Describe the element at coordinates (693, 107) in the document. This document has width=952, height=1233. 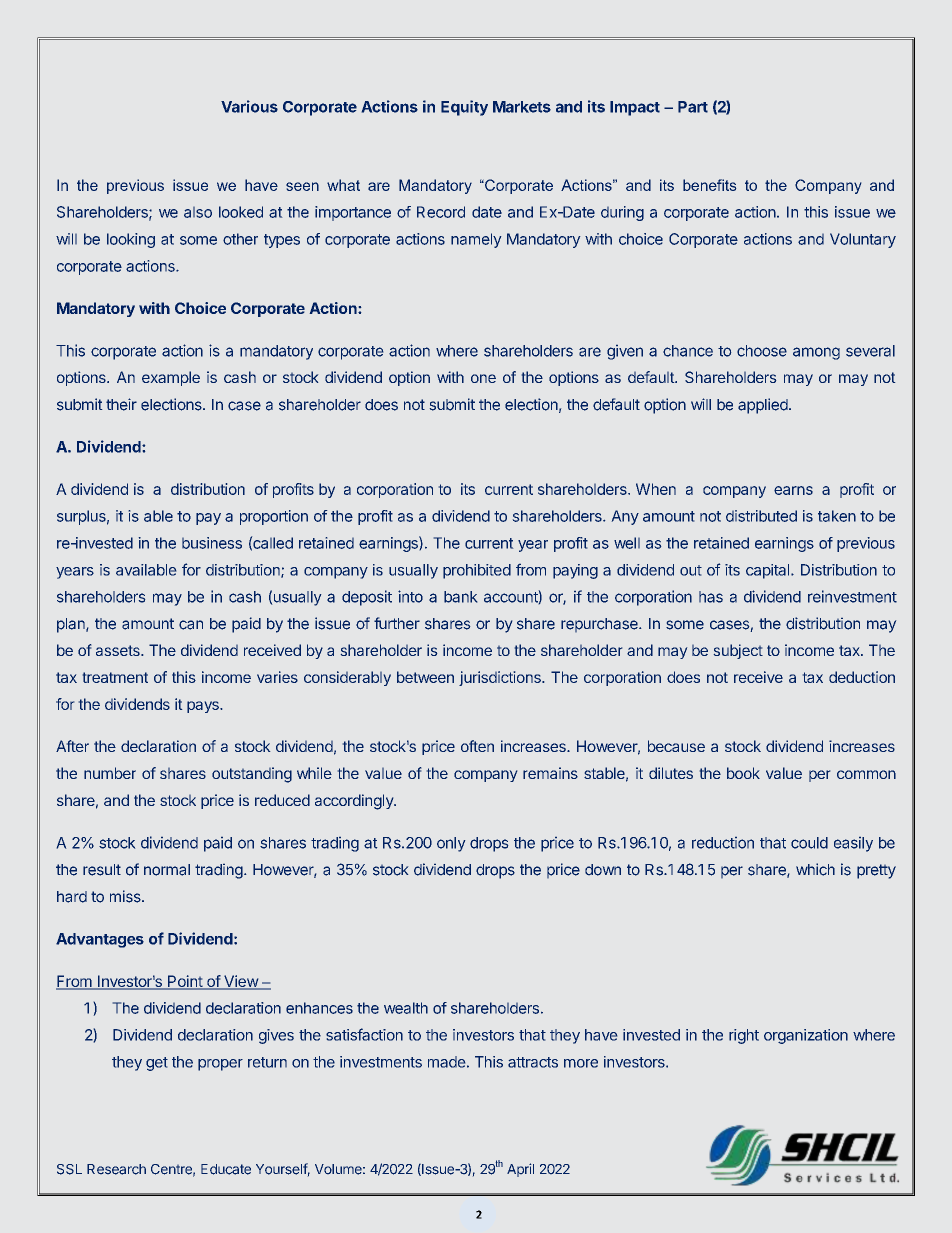
I see `Part` at that location.
